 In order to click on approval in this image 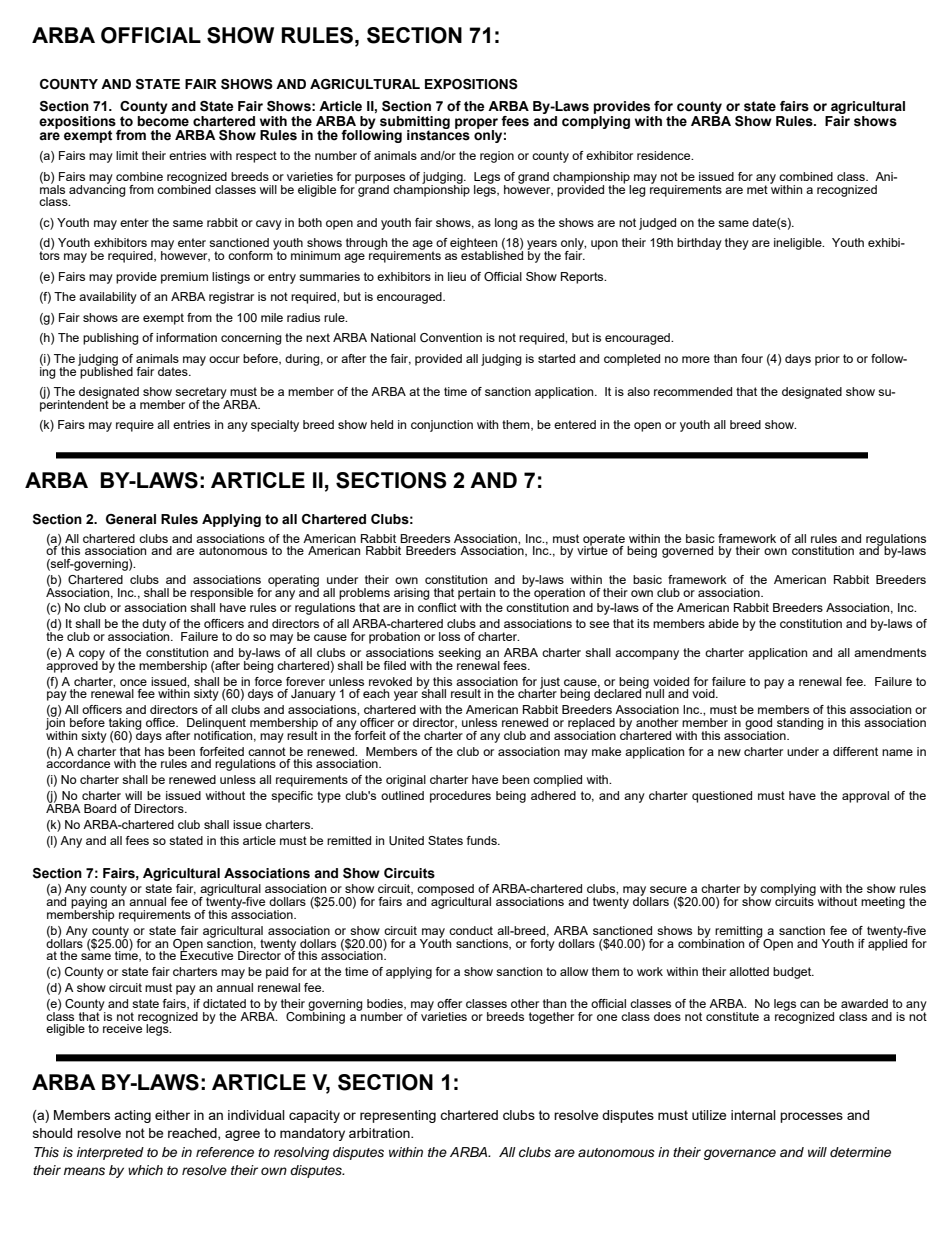, I will do `click(865, 797)`.
